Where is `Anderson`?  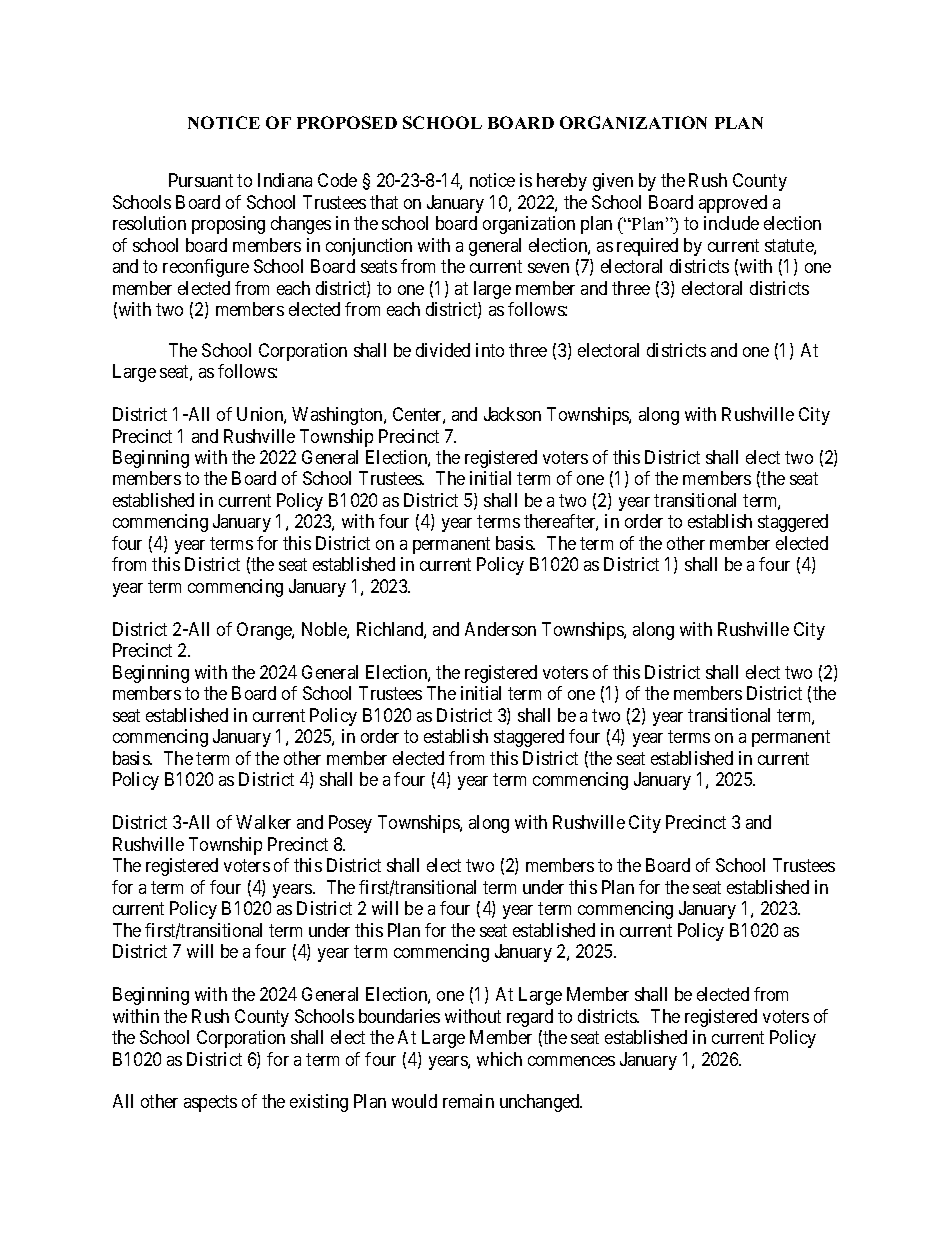
Anderson is located at coordinates (500, 629).
